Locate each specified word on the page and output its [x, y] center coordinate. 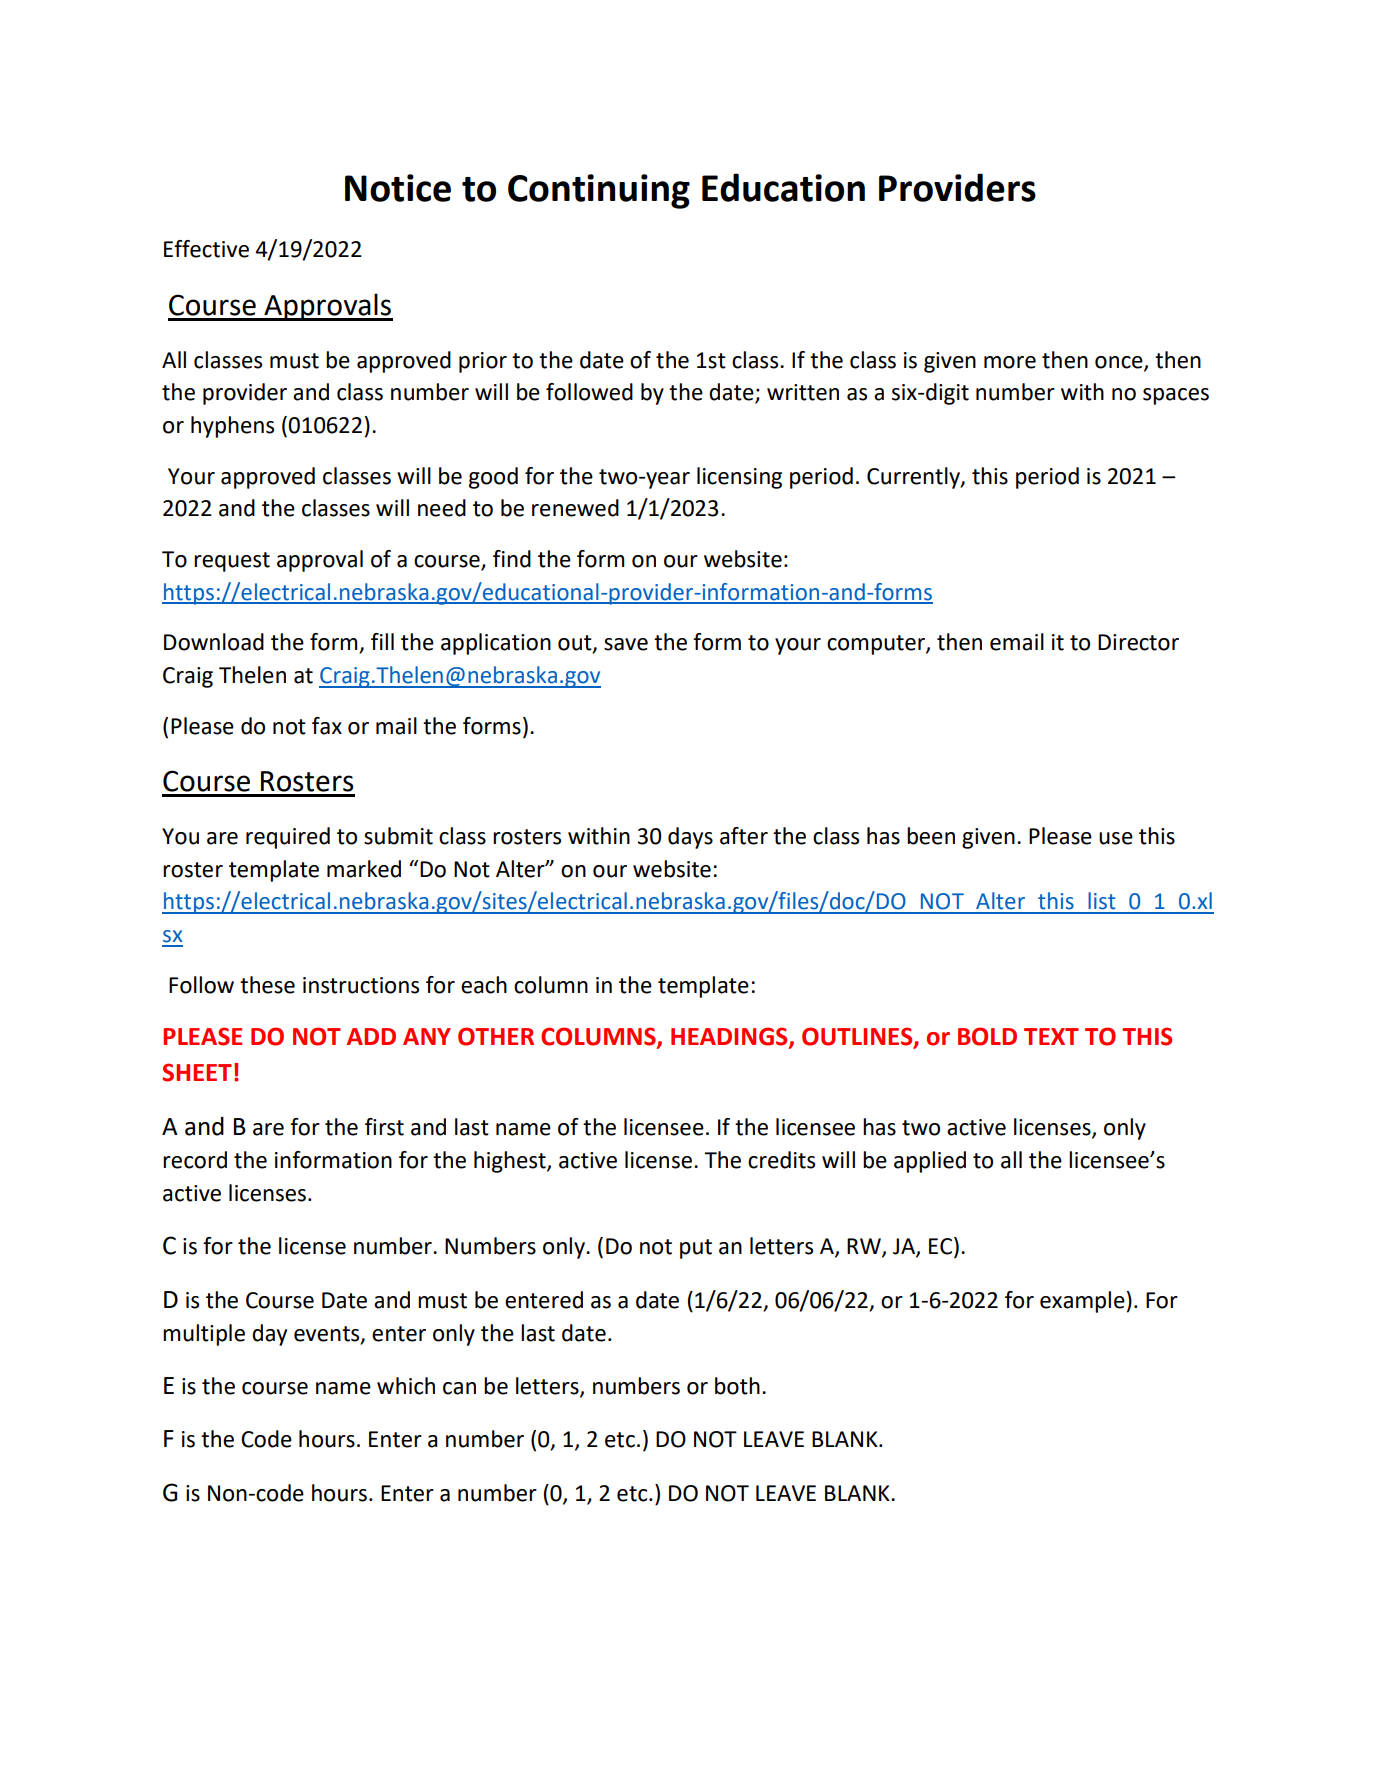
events [328, 1335]
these [267, 985]
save [626, 644]
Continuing [599, 191]
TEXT [1051, 1036]
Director [1138, 642]
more [1010, 362]
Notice [398, 188]
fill [382, 641]
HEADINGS [730, 1037]
